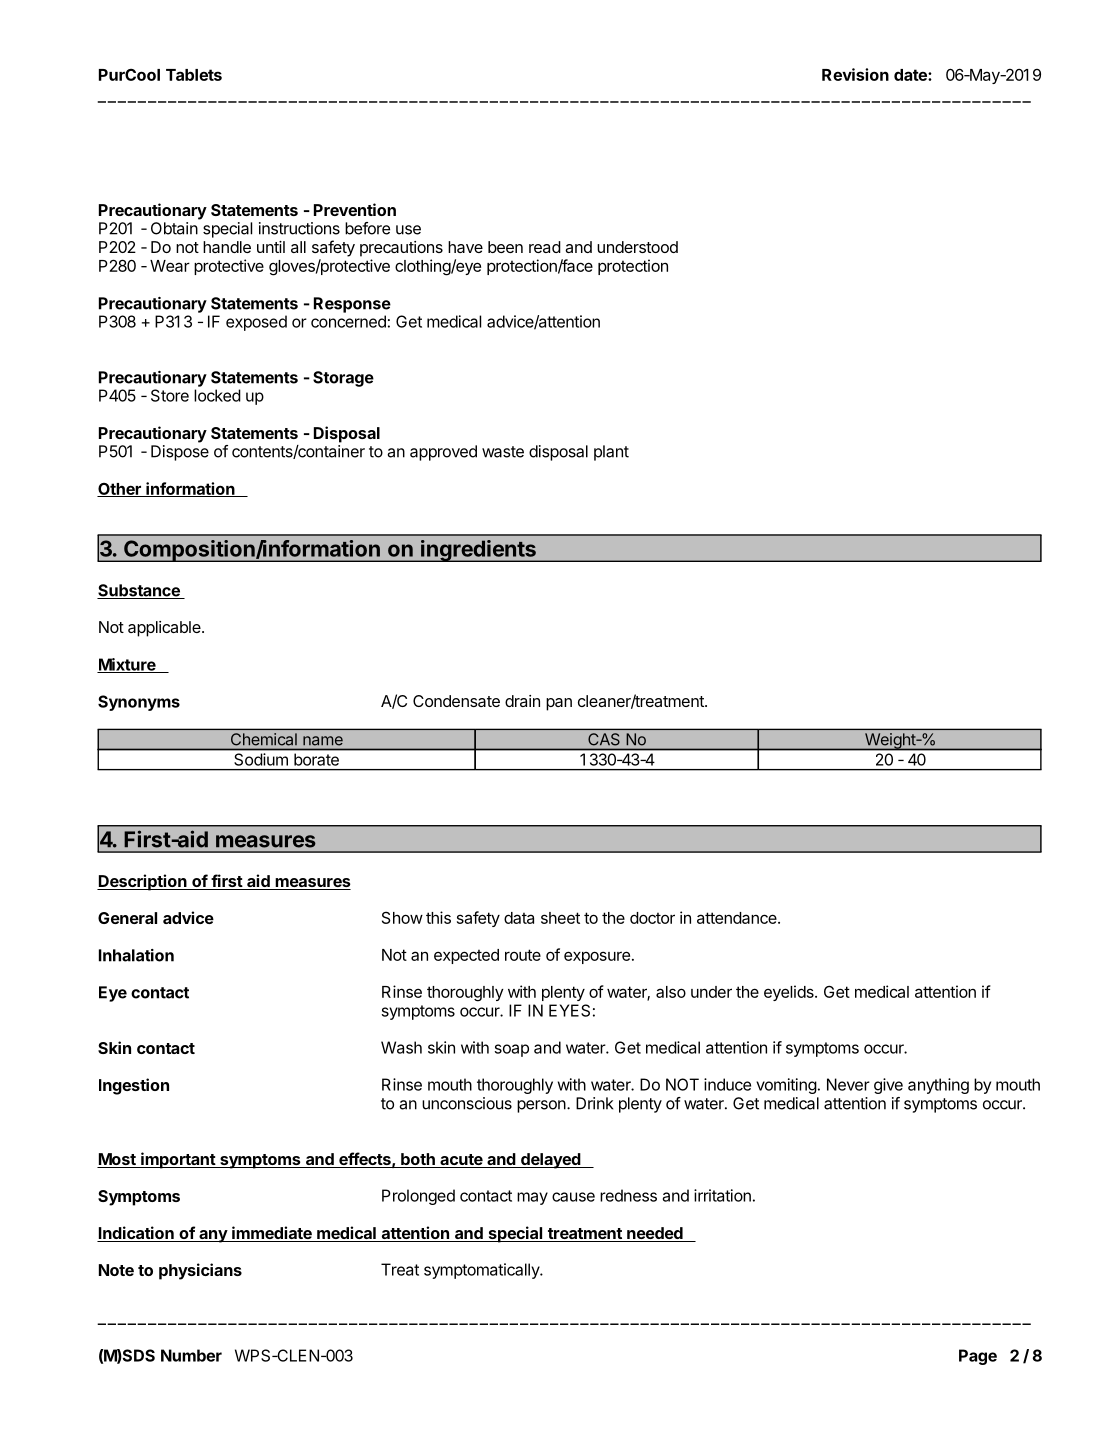 This screenshot has width=1108, height=1434. What do you see at coordinates (139, 703) in the screenshot?
I see `Synonyms` at bounding box center [139, 703].
